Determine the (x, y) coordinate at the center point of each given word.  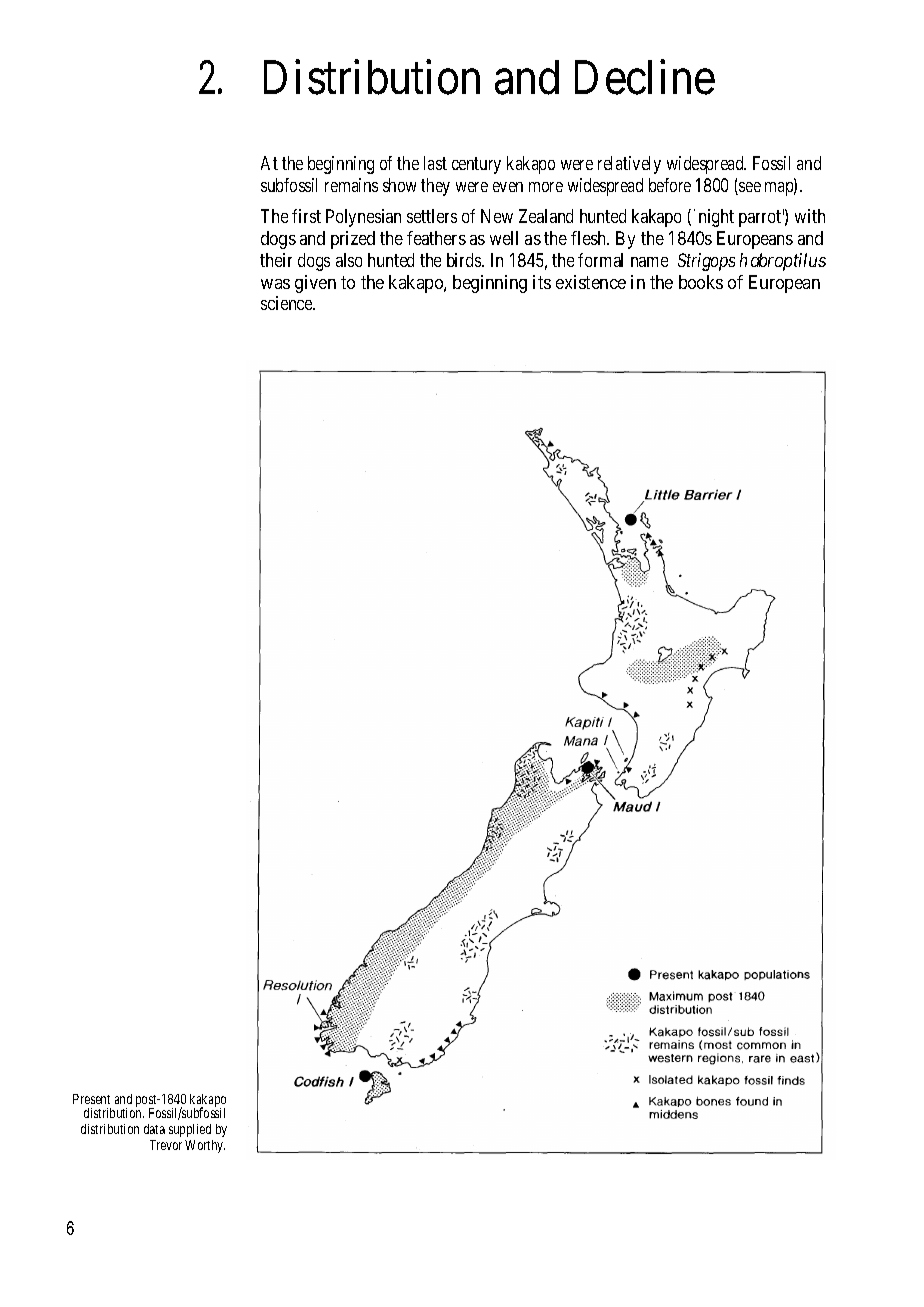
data (154, 1129)
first (306, 216)
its (542, 282)
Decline (645, 77)
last (435, 163)
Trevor (166, 1145)
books (701, 282)
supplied (190, 1130)
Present (91, 1099)
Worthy (205, 1146)
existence (591, 282)
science (287, 303)
